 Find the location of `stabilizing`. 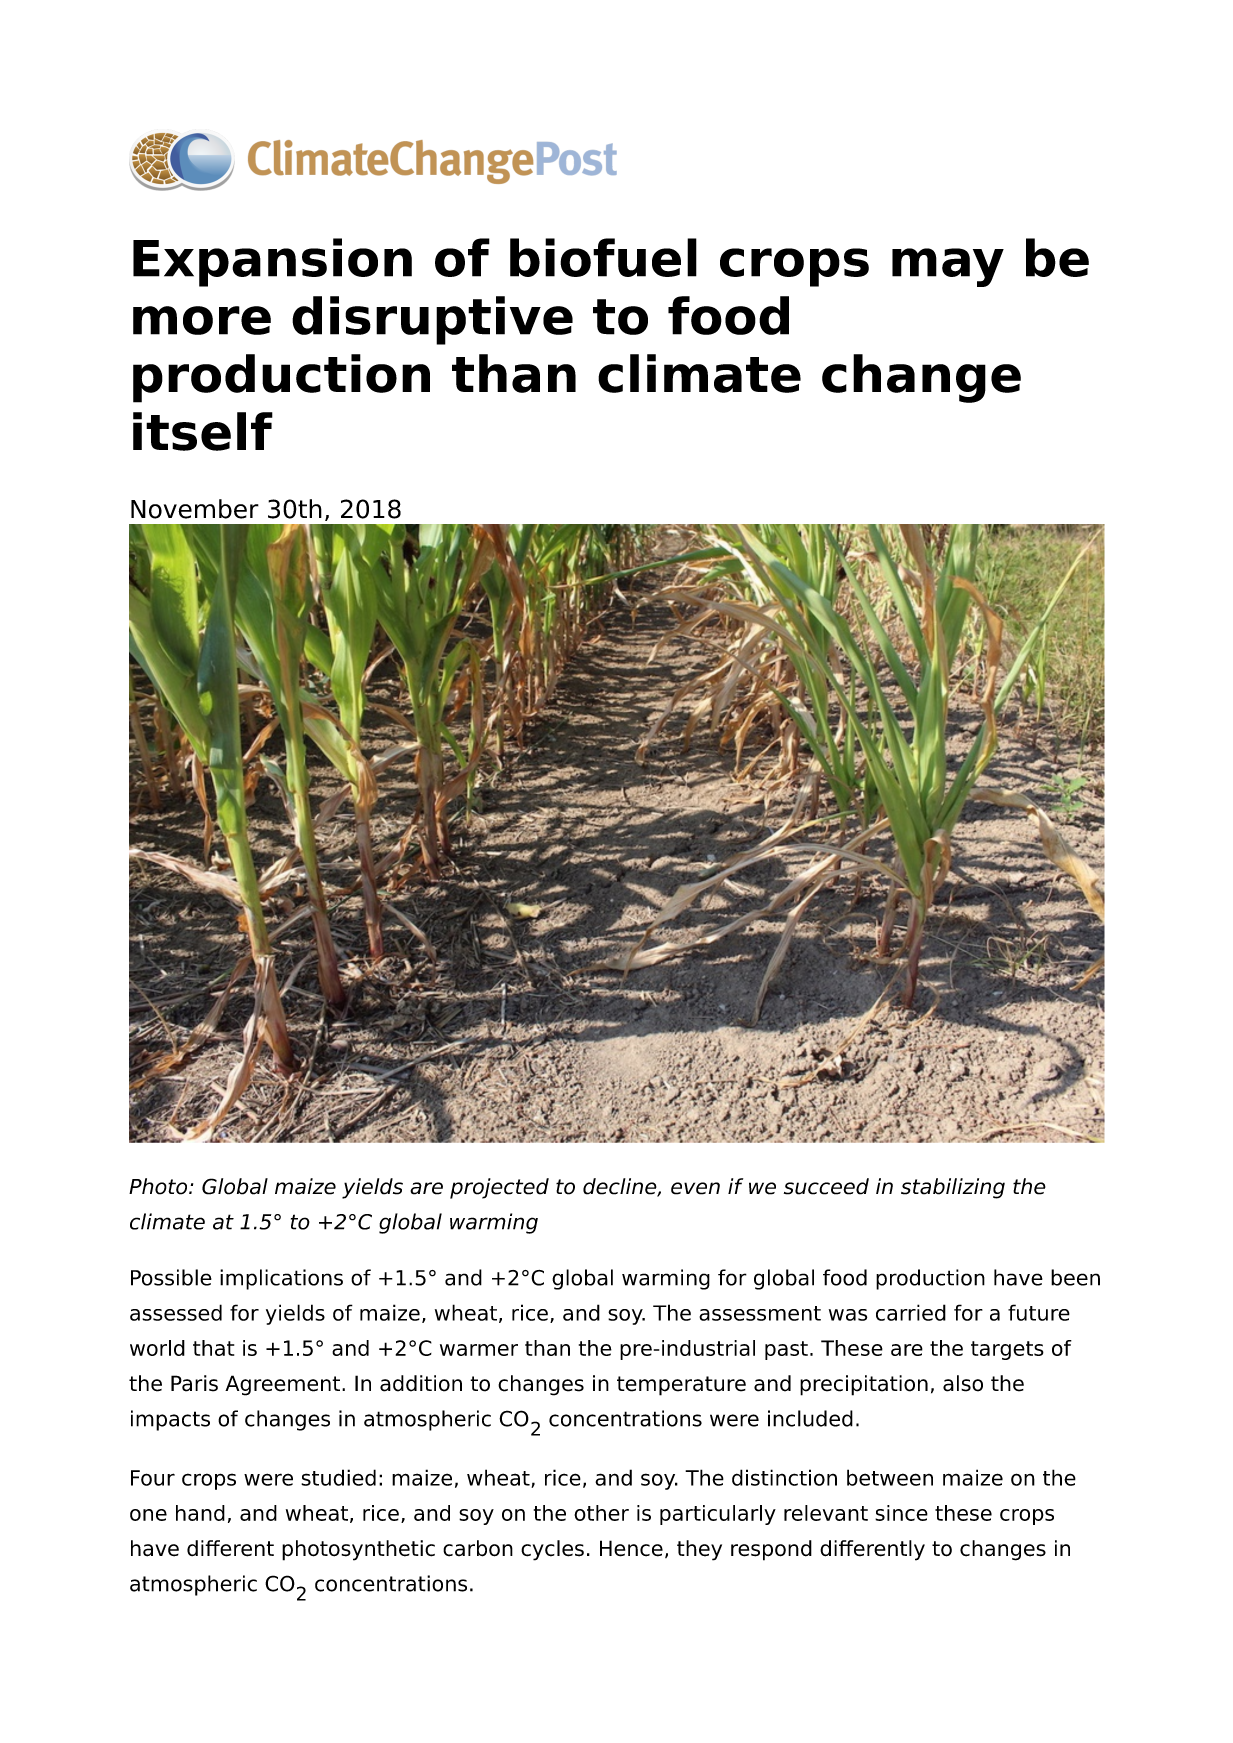

stabilizing is located at coordinates (953, 1188).
